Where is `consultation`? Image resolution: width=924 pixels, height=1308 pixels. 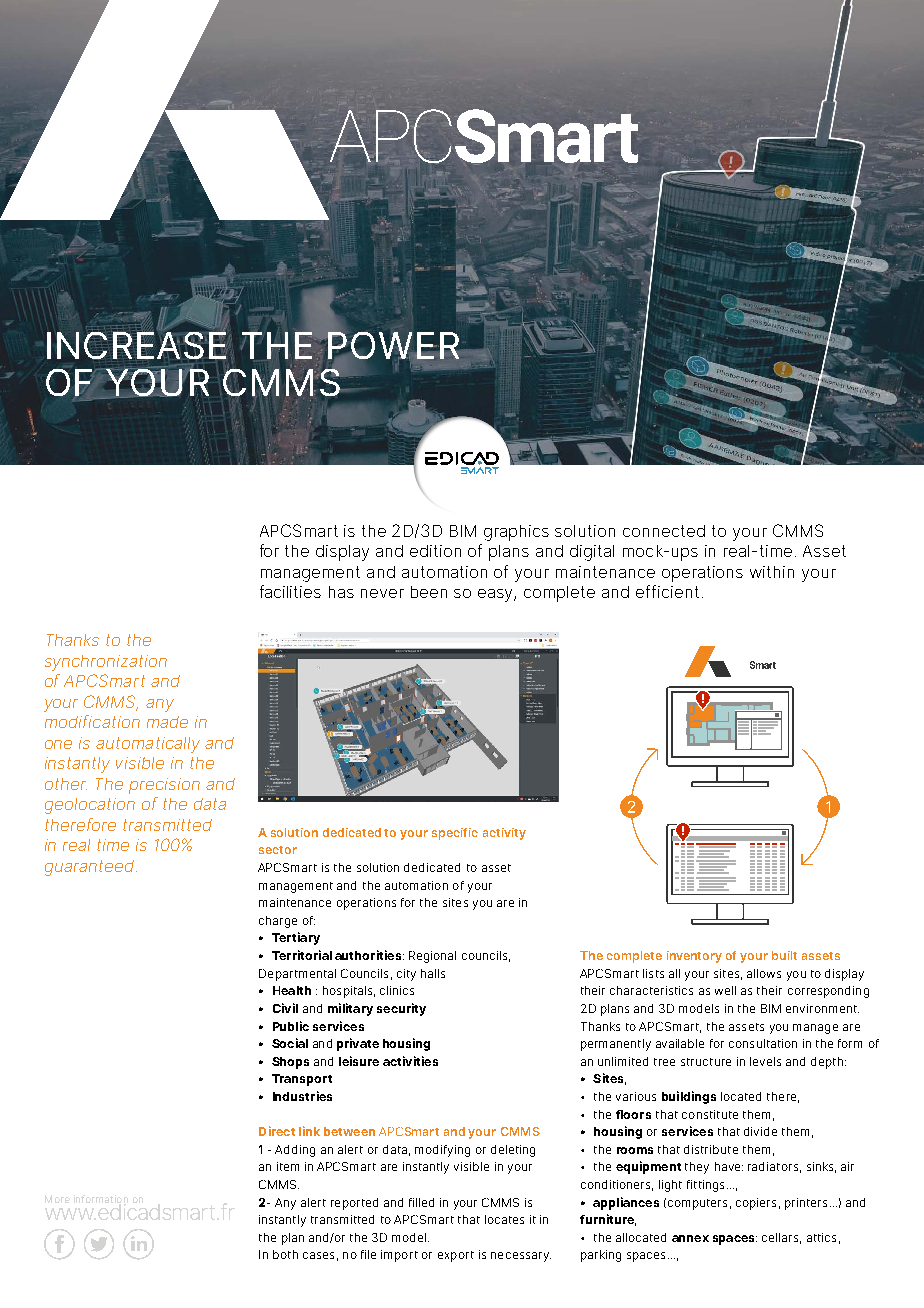
consultation is located at coordinates (763, 1043).
